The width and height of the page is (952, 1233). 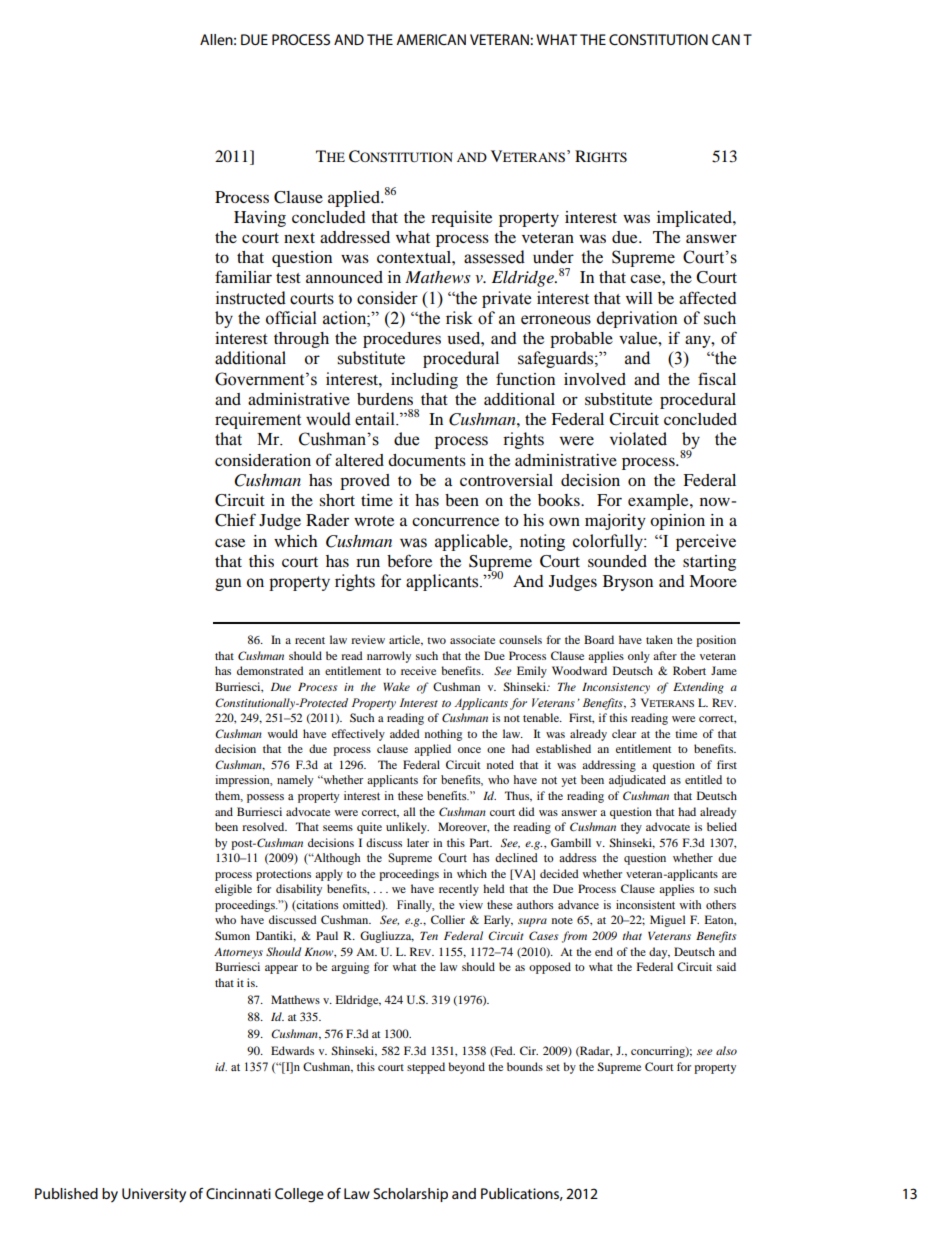 What do you see at coordinates (154, 1195) in the page?
I see `University` at bounding box center [154, 1195].
